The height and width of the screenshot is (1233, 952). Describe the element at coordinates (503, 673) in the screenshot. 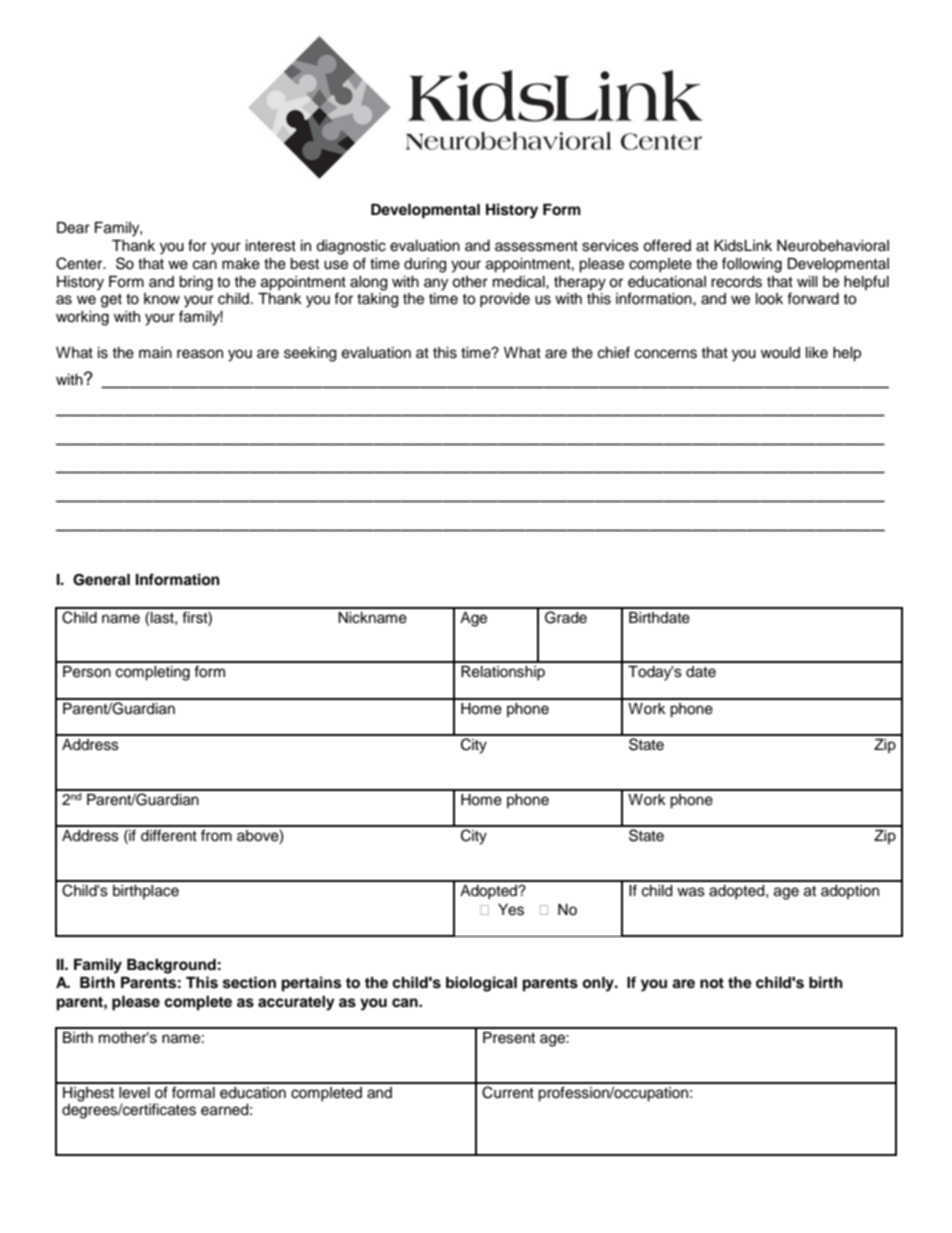

I see `Relationship` at that location.
